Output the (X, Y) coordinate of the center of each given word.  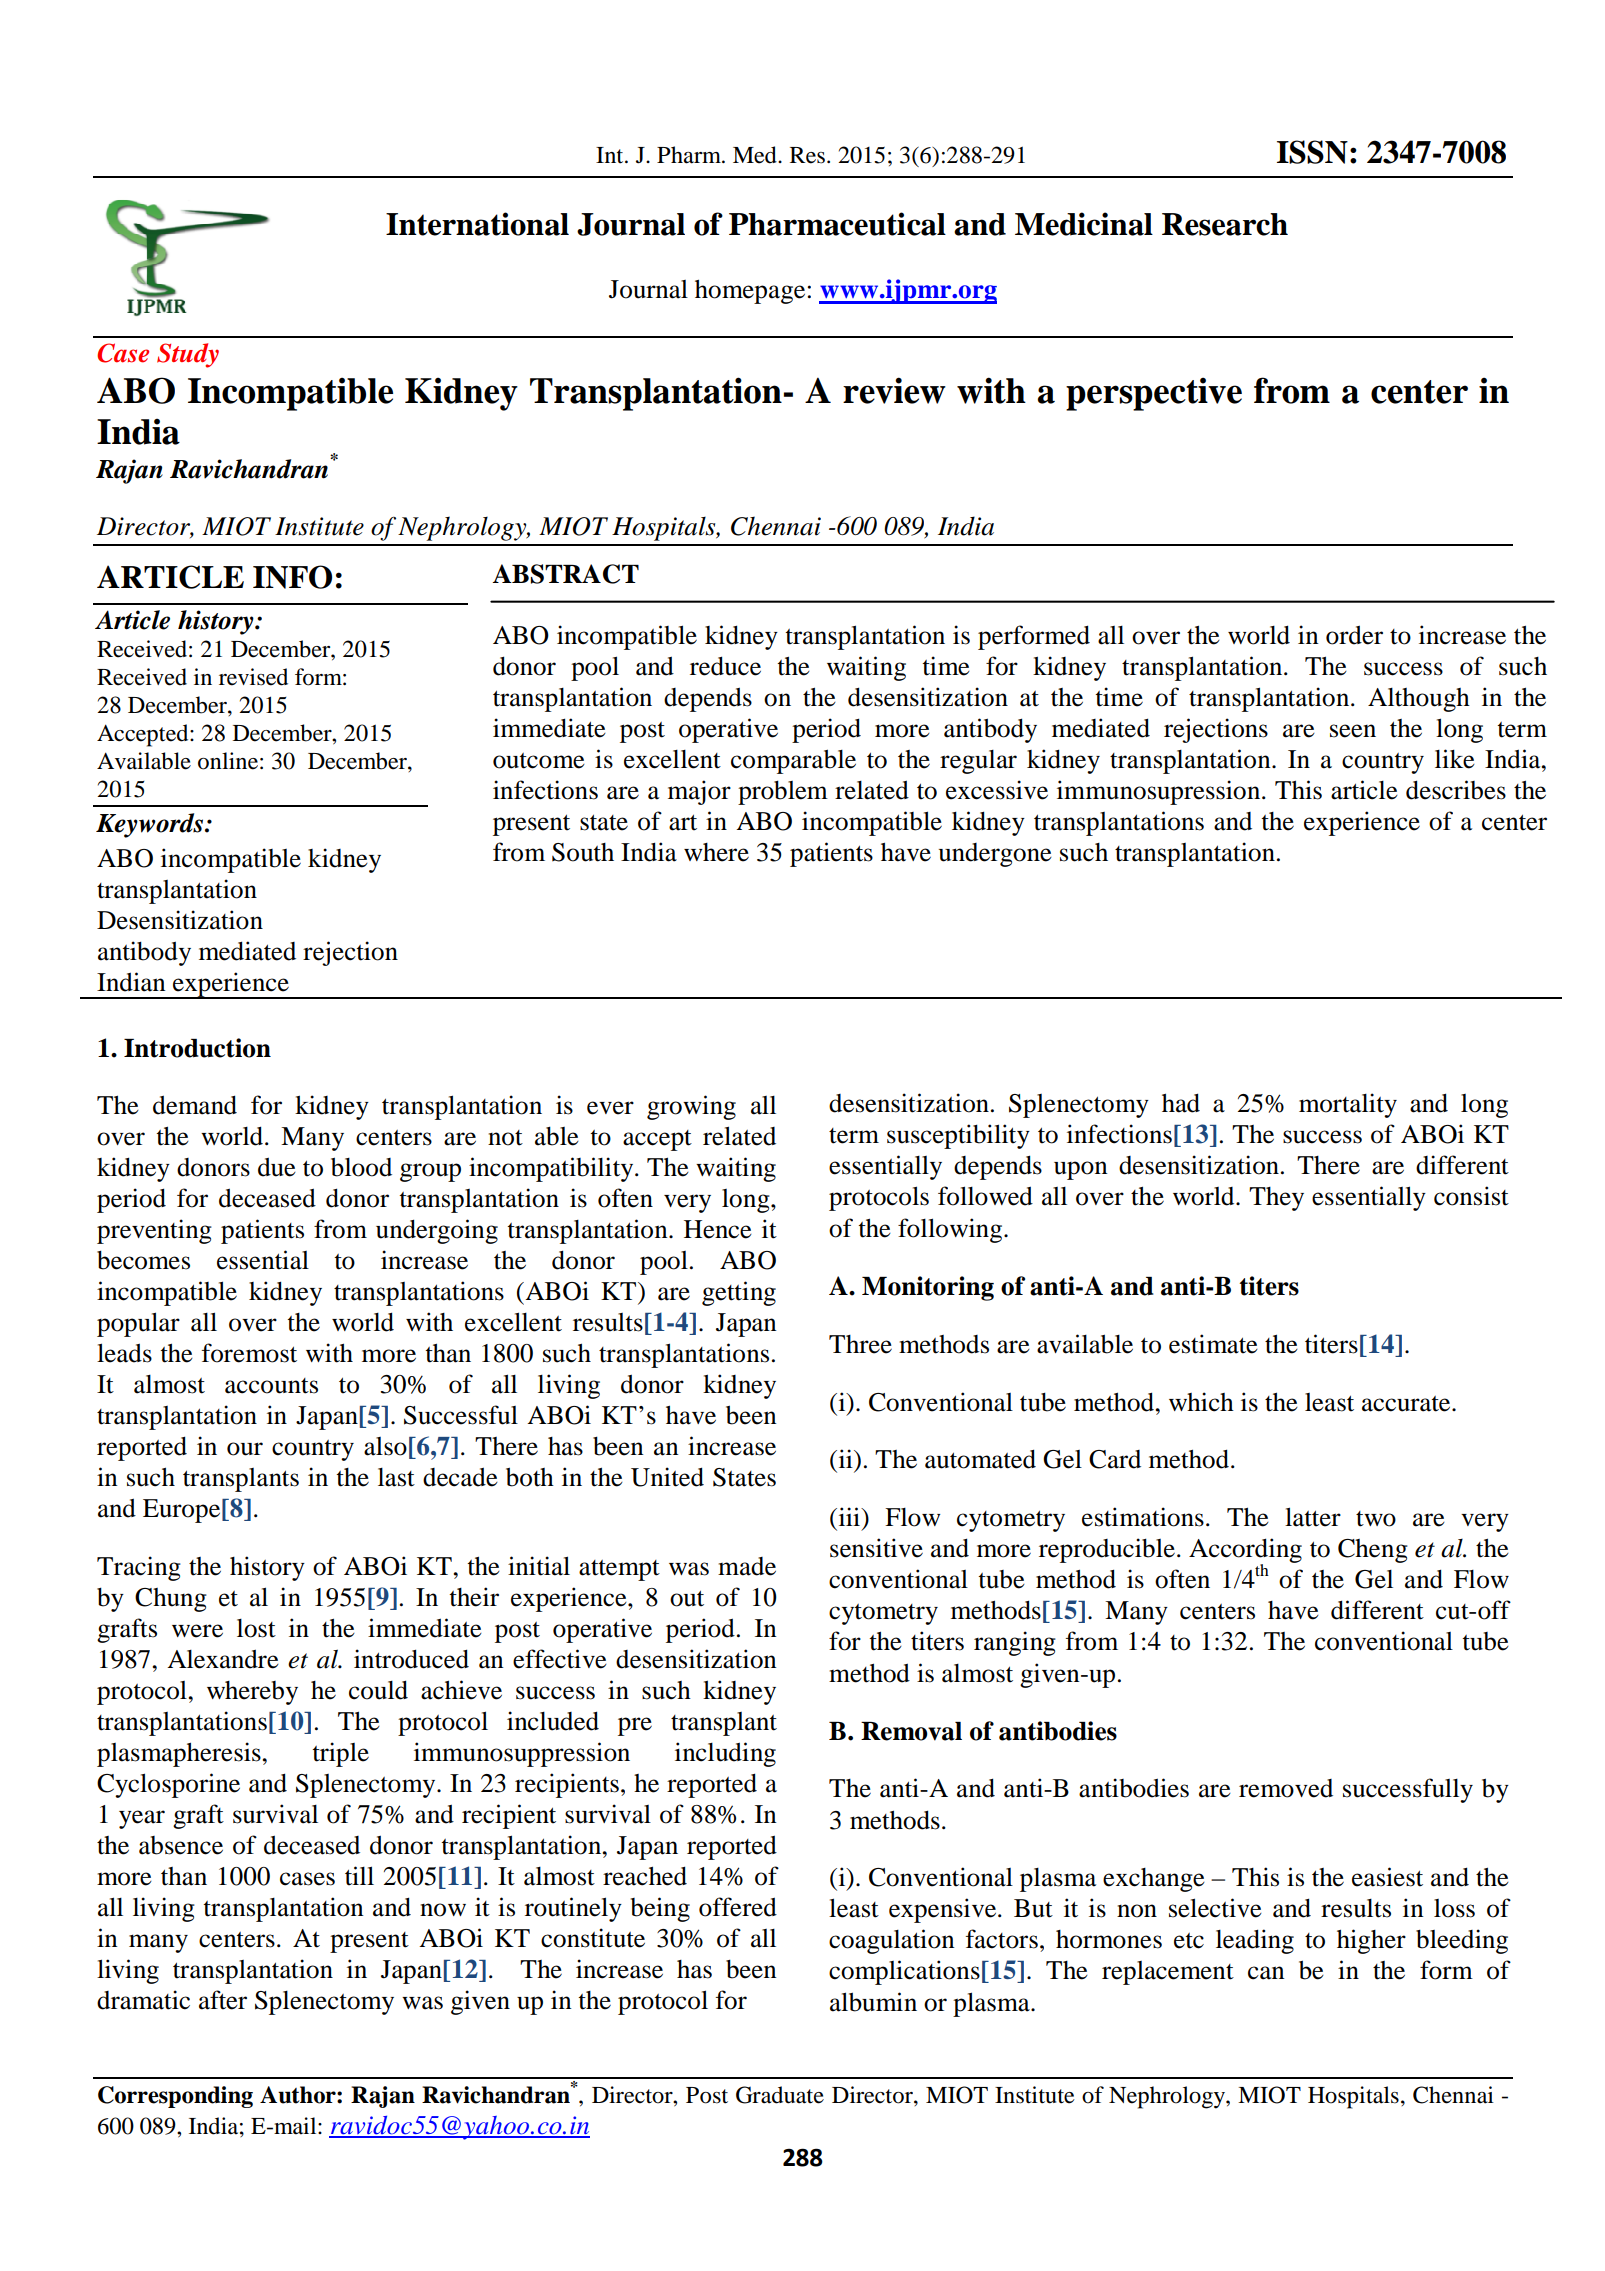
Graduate (780, 2095)
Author (299, 2095)
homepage (751, 291)
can (1266, 1973)
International (477, 224)
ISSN (1312, 152)
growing (691, 1107)
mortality (1348, 1105)
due (277, 1167)
